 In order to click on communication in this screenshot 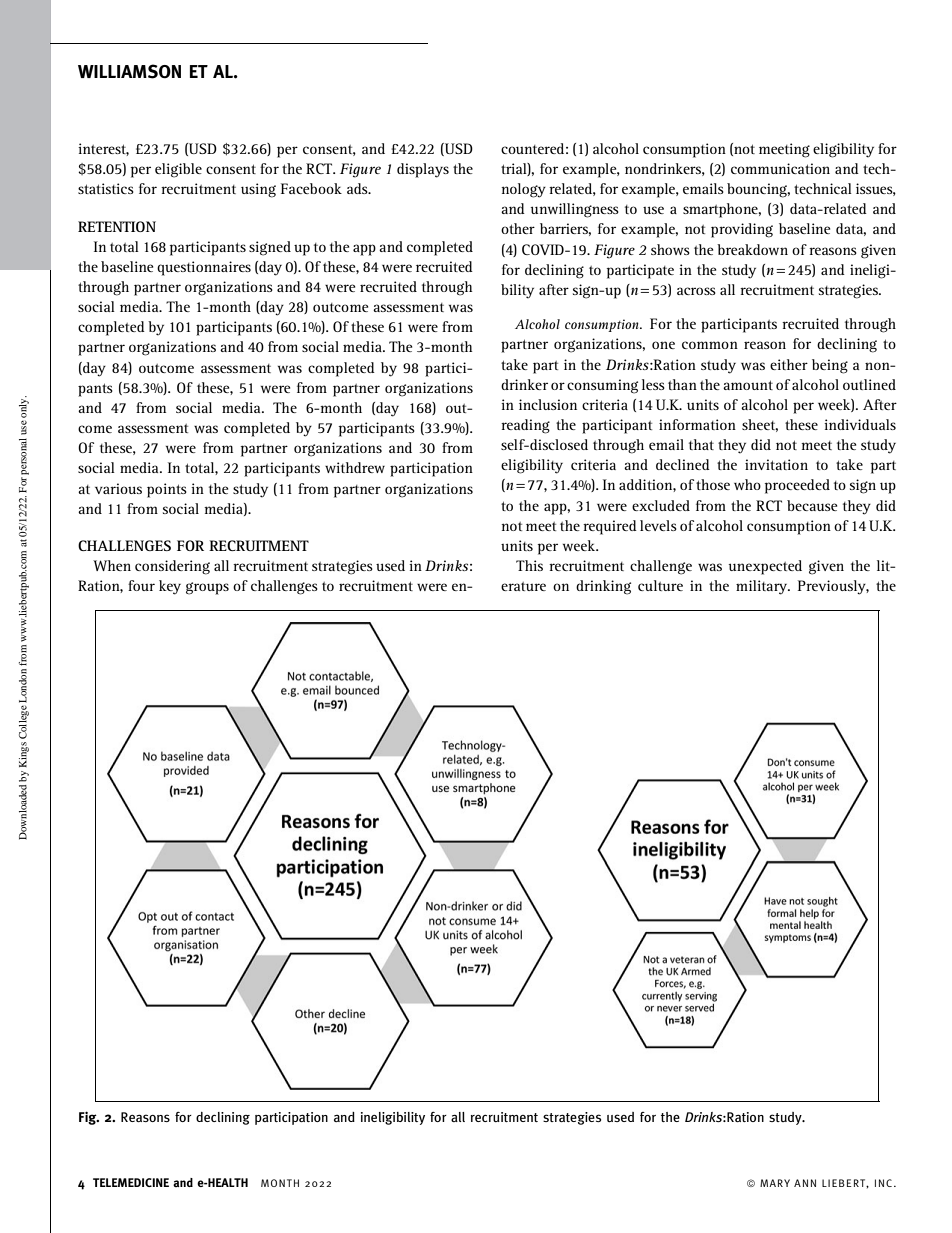, I will do `click(780, 168)`.
